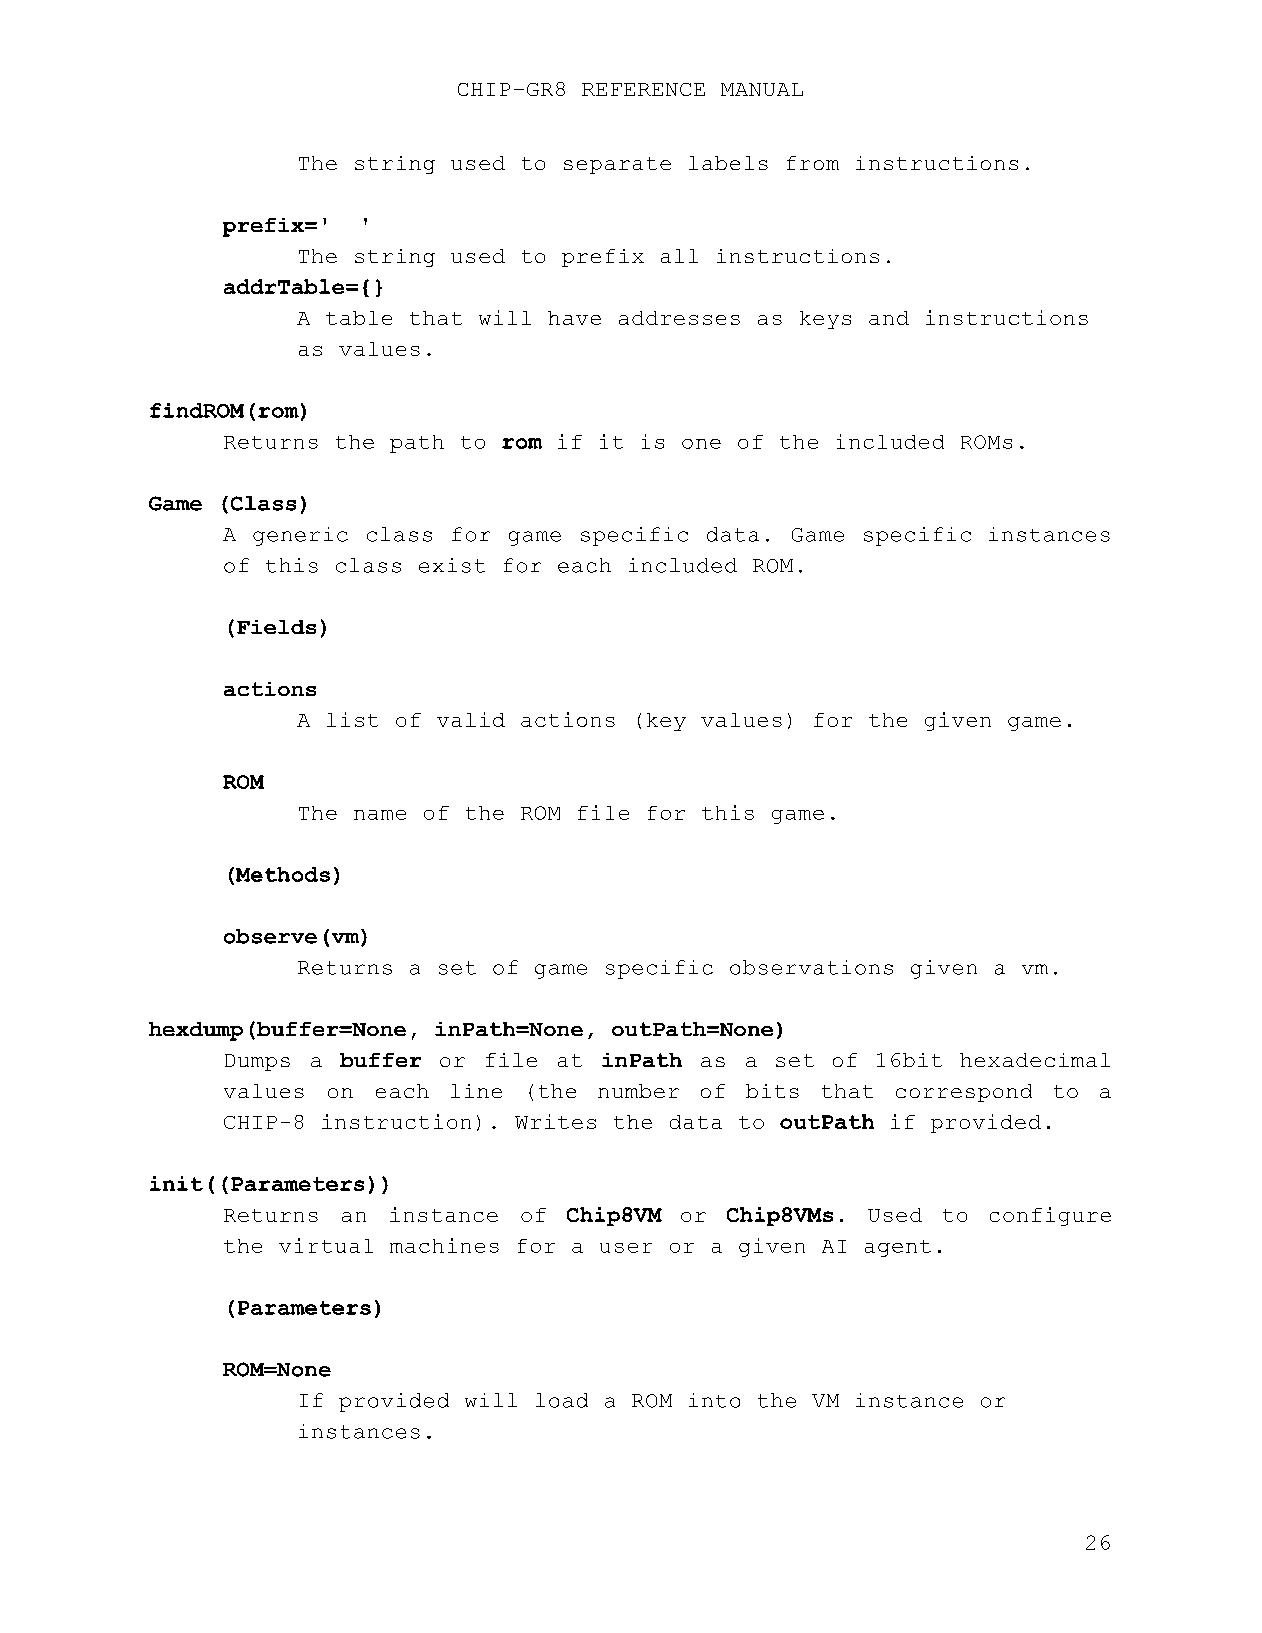 Image resolution: width=1262 pixels, height=1633 pixels. I want to click on REFERENCE, so click(643, 89).
